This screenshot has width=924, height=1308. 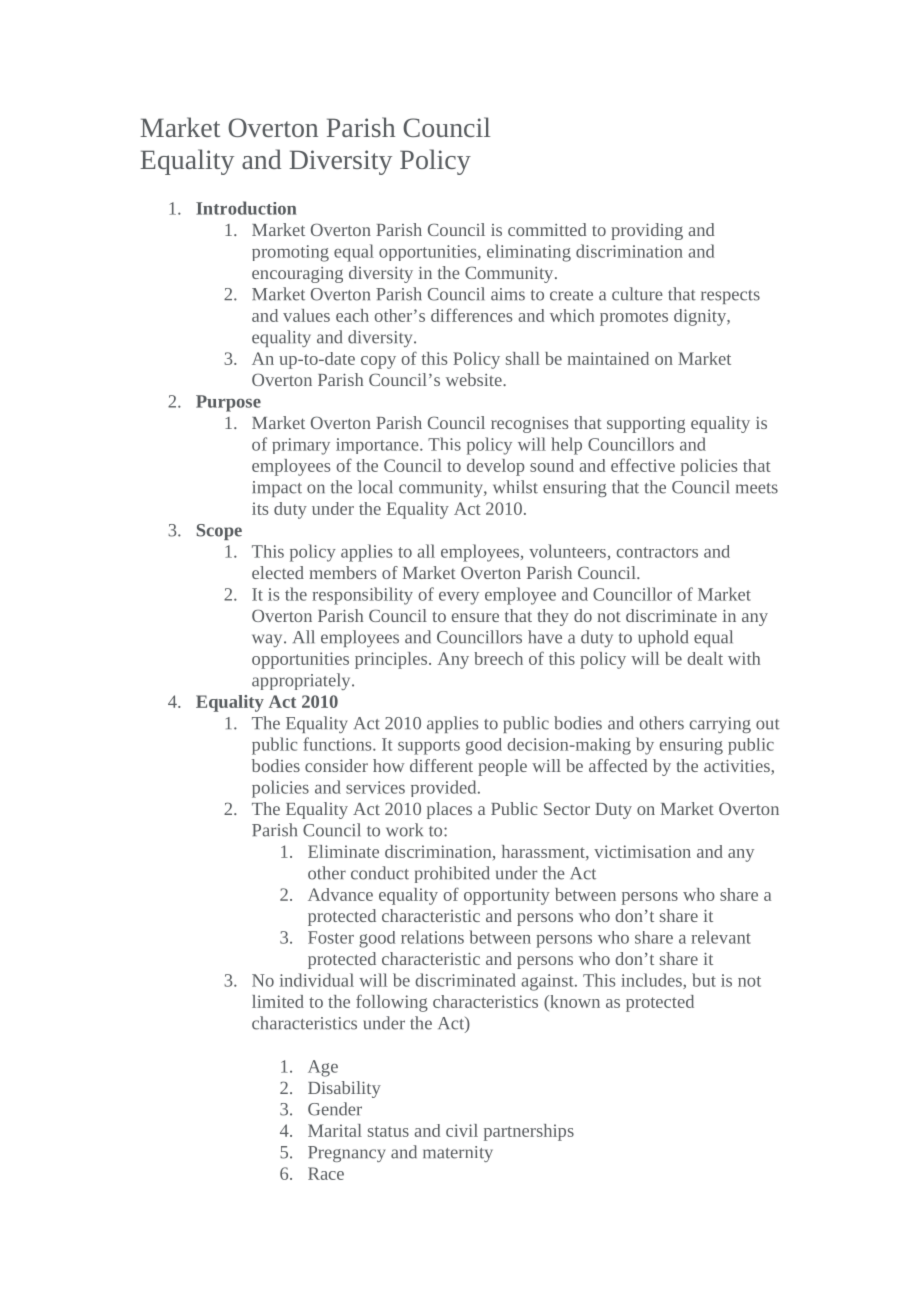 I want to click on eliminating, so click(x=529, y=253).
